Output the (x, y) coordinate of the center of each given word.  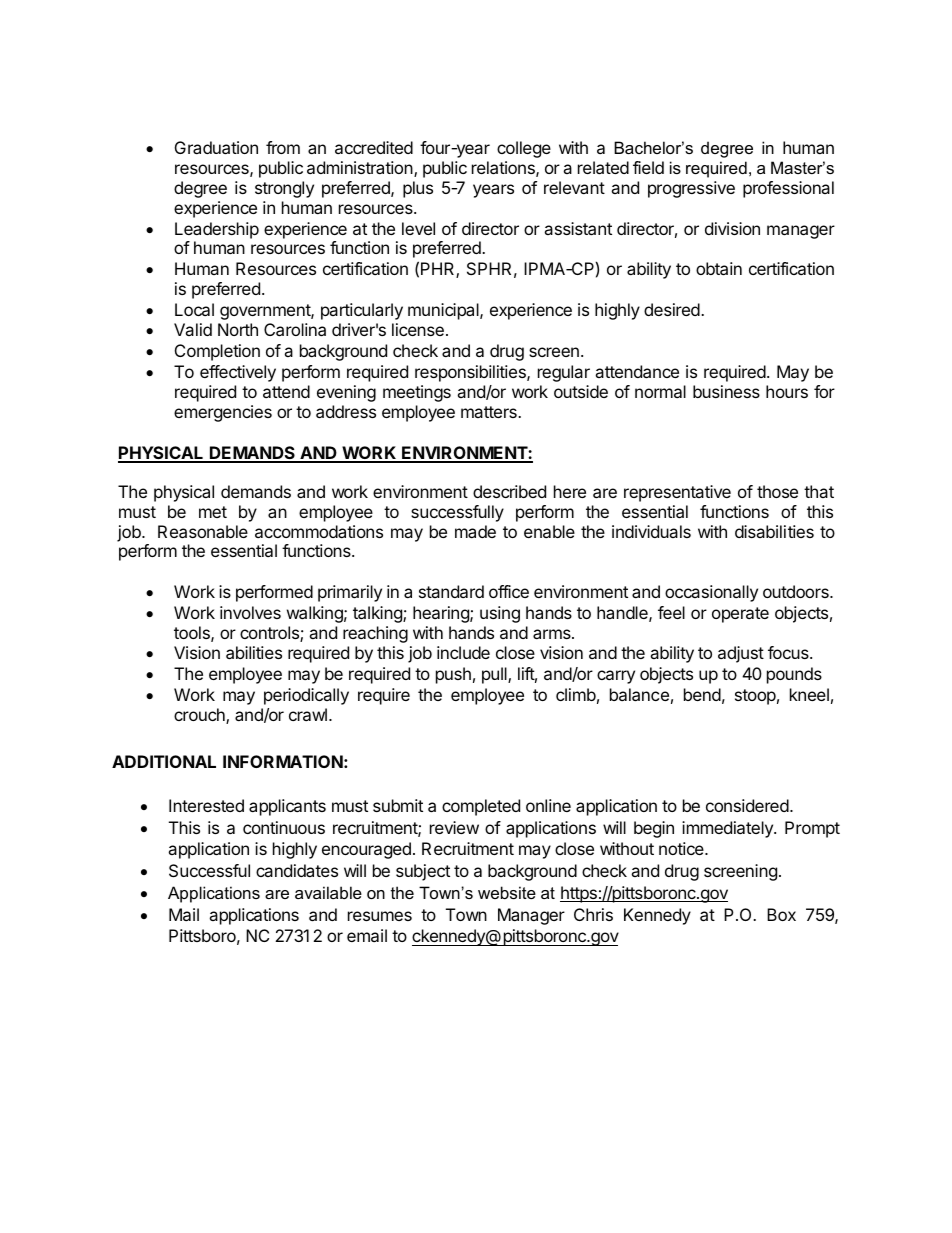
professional (788, 189)
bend (702, 694)
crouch (200, 716)
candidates (297, 870)
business (726, 391)
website (507, 892)
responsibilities (471, 373)
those (777, 491)
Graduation (216, 147)
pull (495, 675)
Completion (217, 352)
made (475, 531)
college (524, 149)
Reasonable (203, 531)
